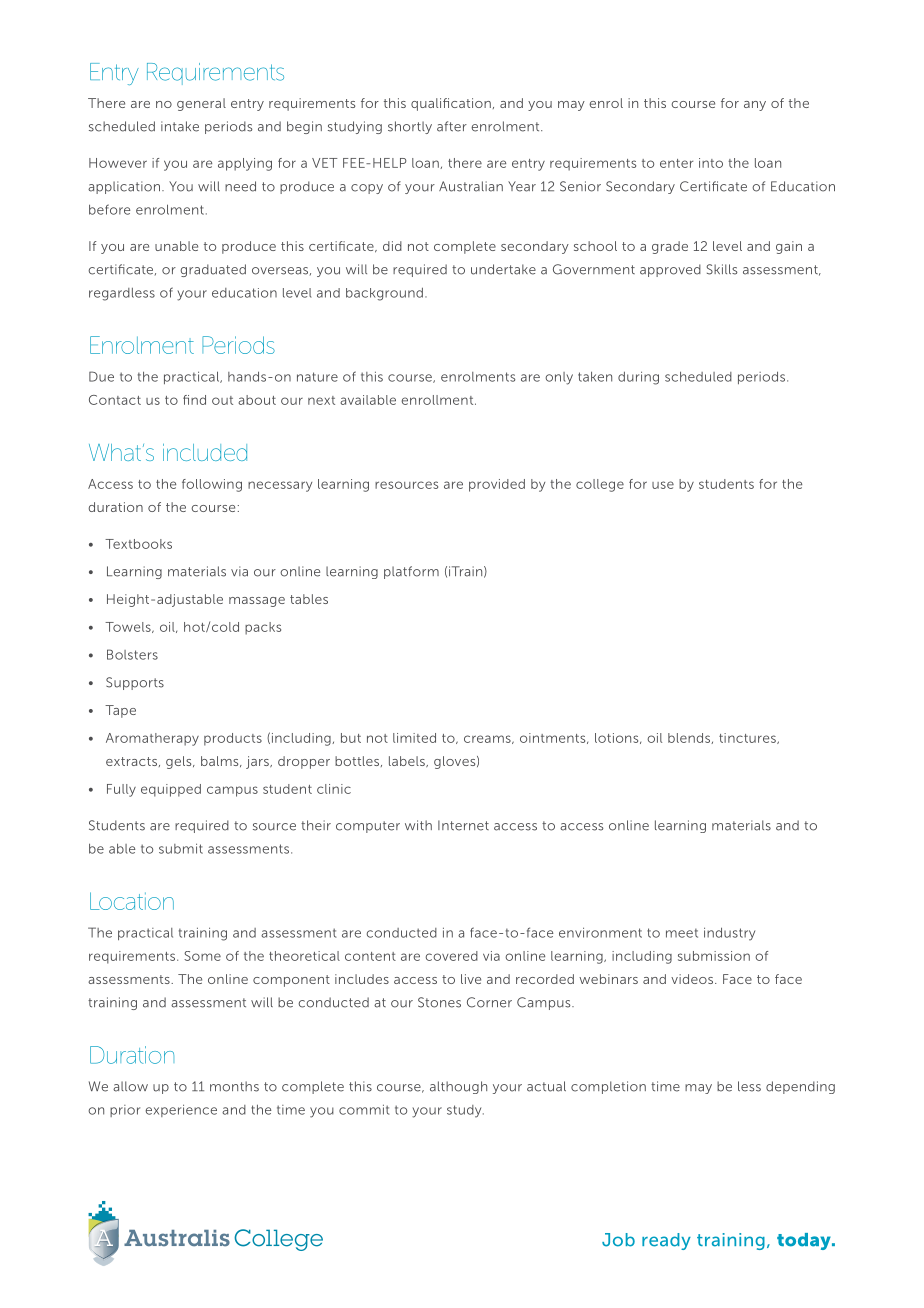  I want to click on experience, so click(181, 1110).
